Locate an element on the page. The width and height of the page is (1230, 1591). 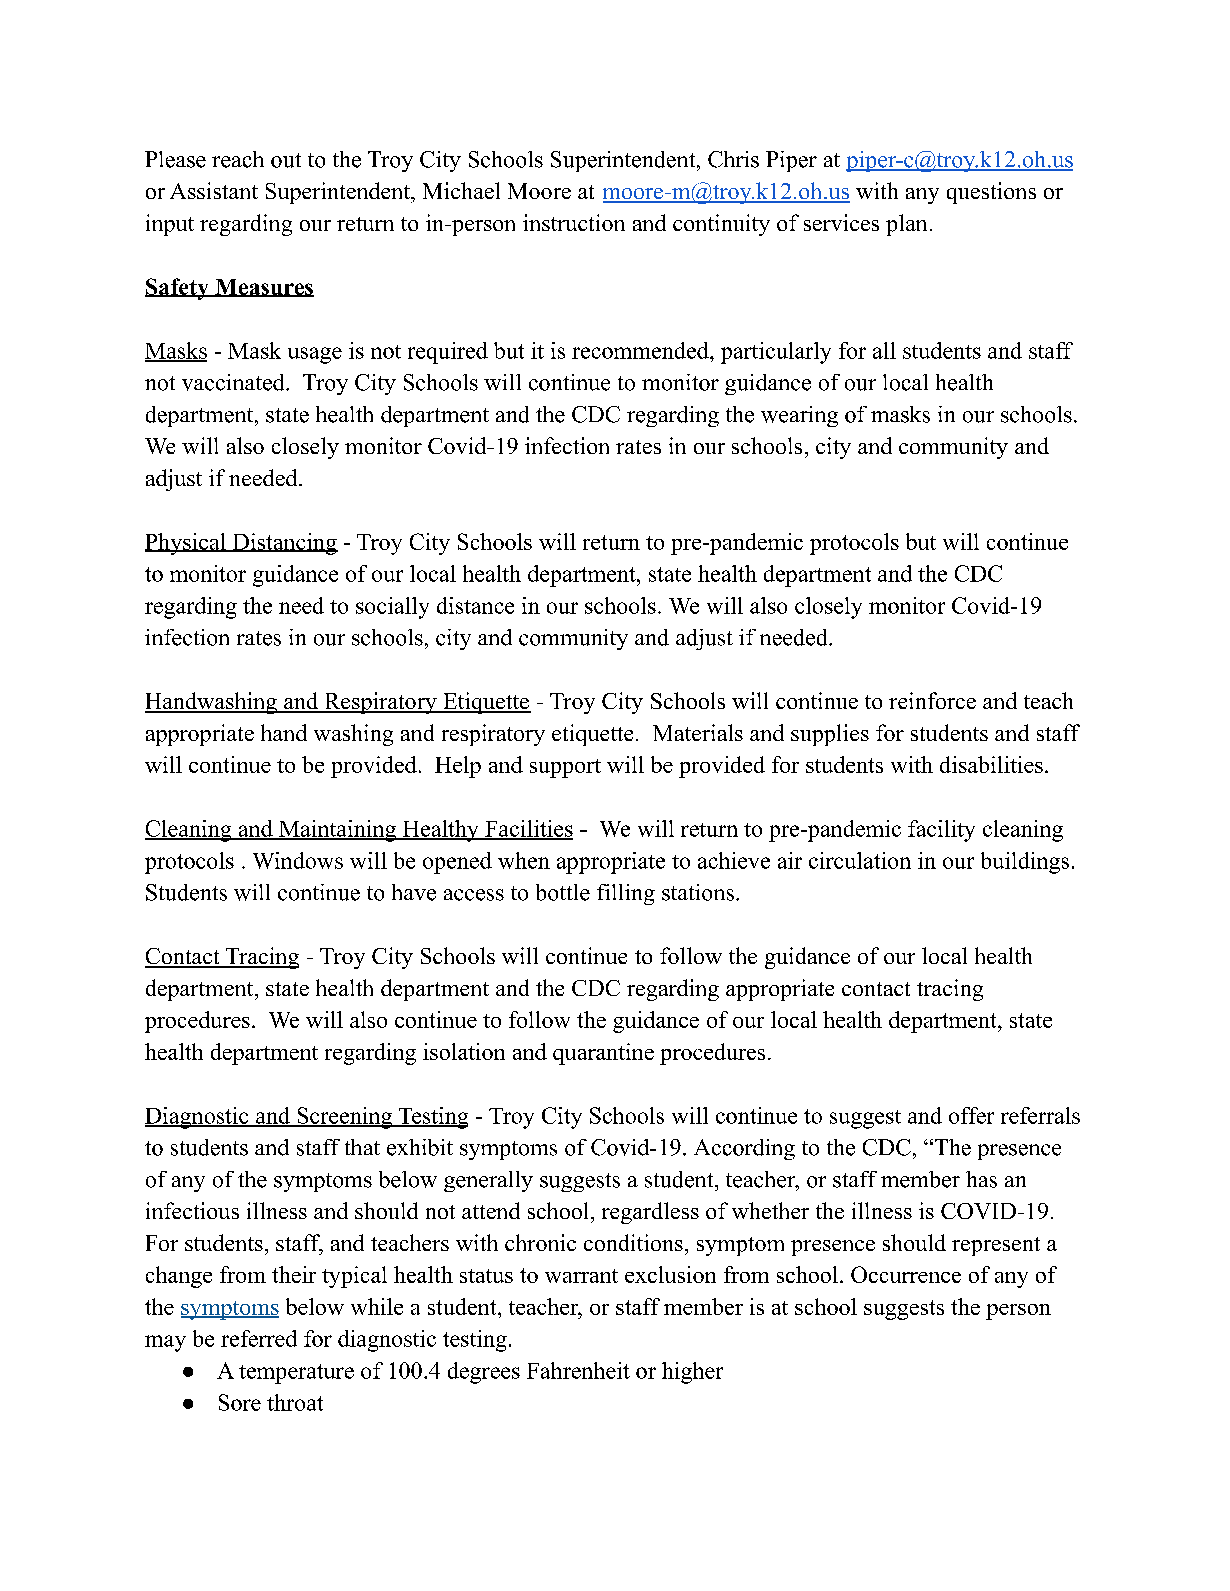
Maintaining is located at coordinates (337, 831).
